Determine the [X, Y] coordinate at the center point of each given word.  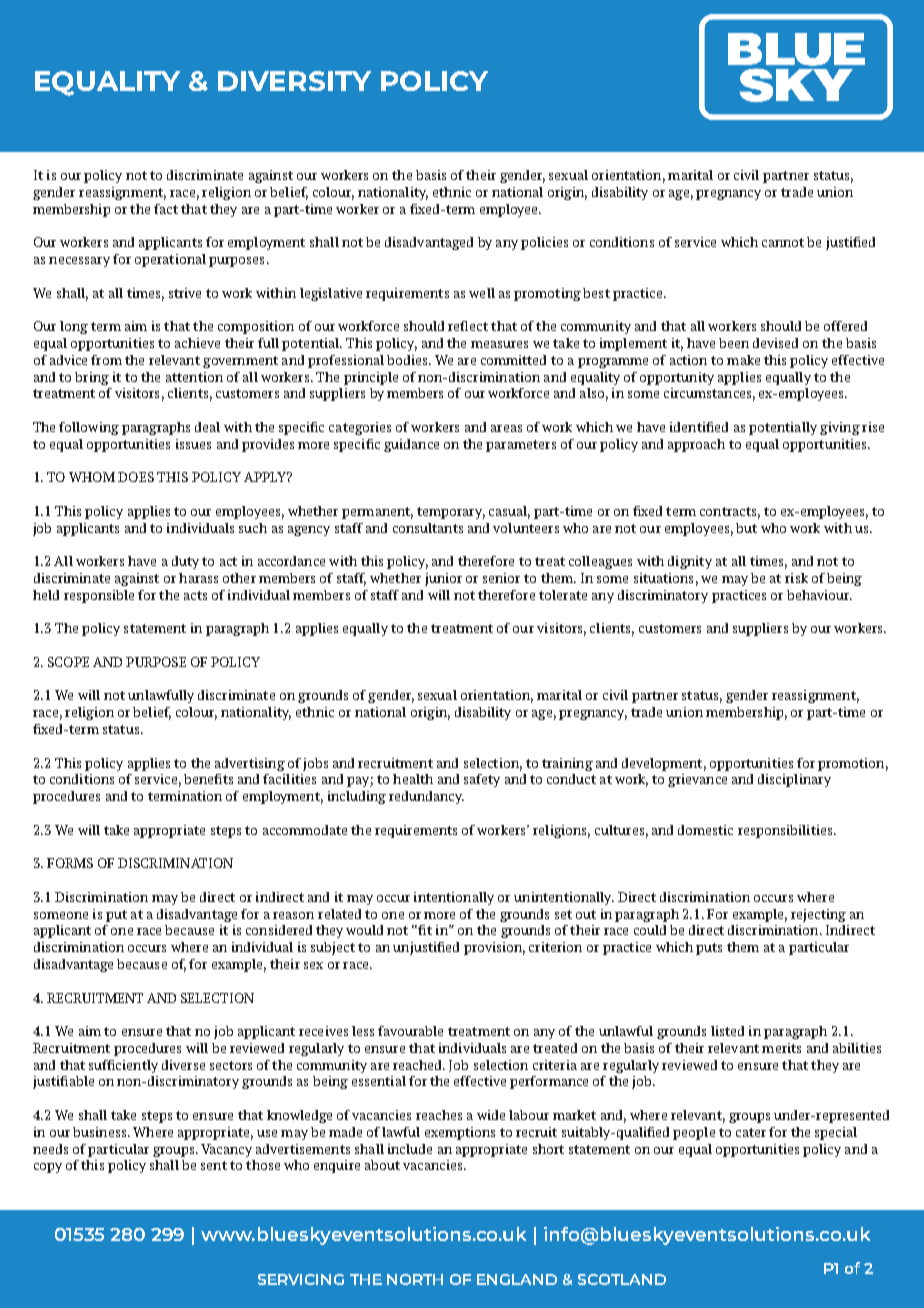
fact [166, 209]
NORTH [415, 1279]
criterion [555, 947]
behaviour [819, 595]
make [743, 360]
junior [443, 579]
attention [194, 377]
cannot [783, 242]
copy [48, 1168]
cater [751, 1132]
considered [279, 930]
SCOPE [68, 662]
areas [506, 428]
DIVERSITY [294, 81]
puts [709, 949]
